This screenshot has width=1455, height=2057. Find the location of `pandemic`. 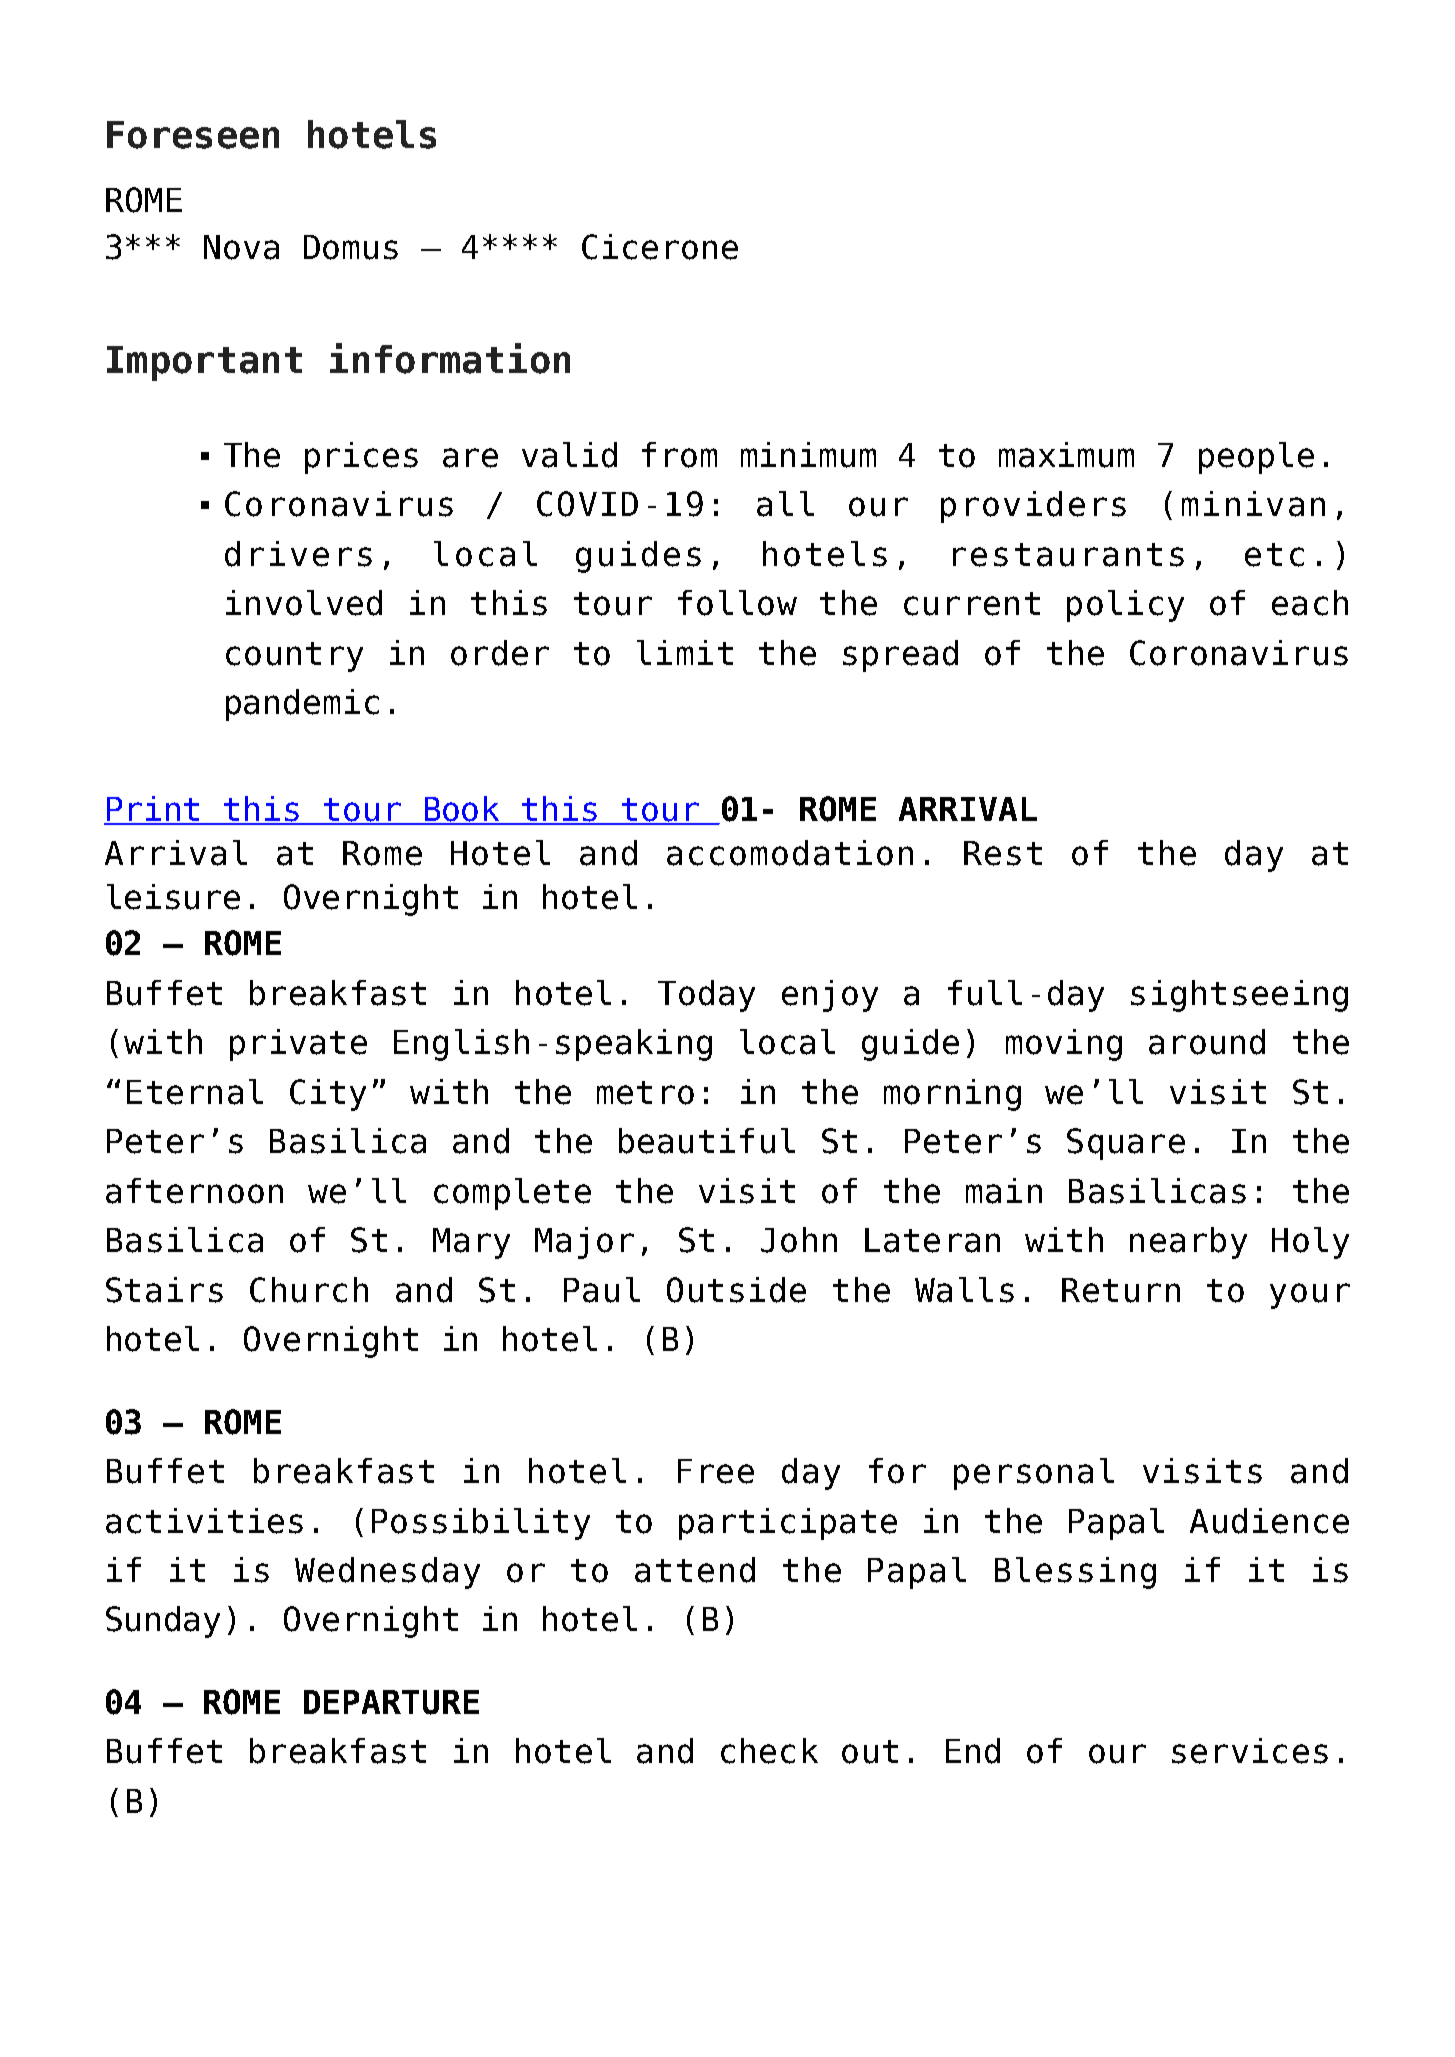

pandemic is located at coordinates (302, 705).
